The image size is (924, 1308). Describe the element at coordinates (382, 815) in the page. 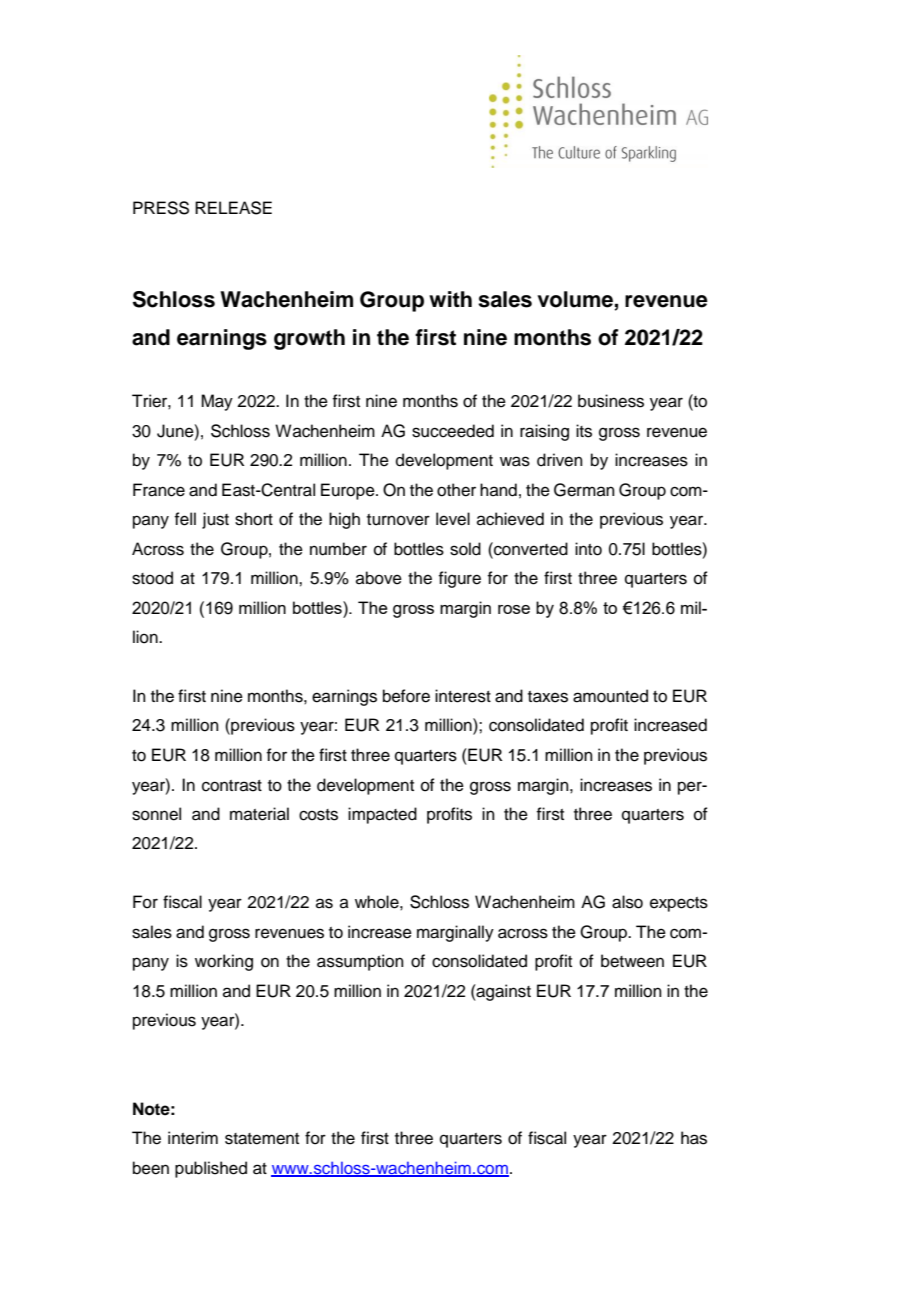

I see `impacted` at that location.
